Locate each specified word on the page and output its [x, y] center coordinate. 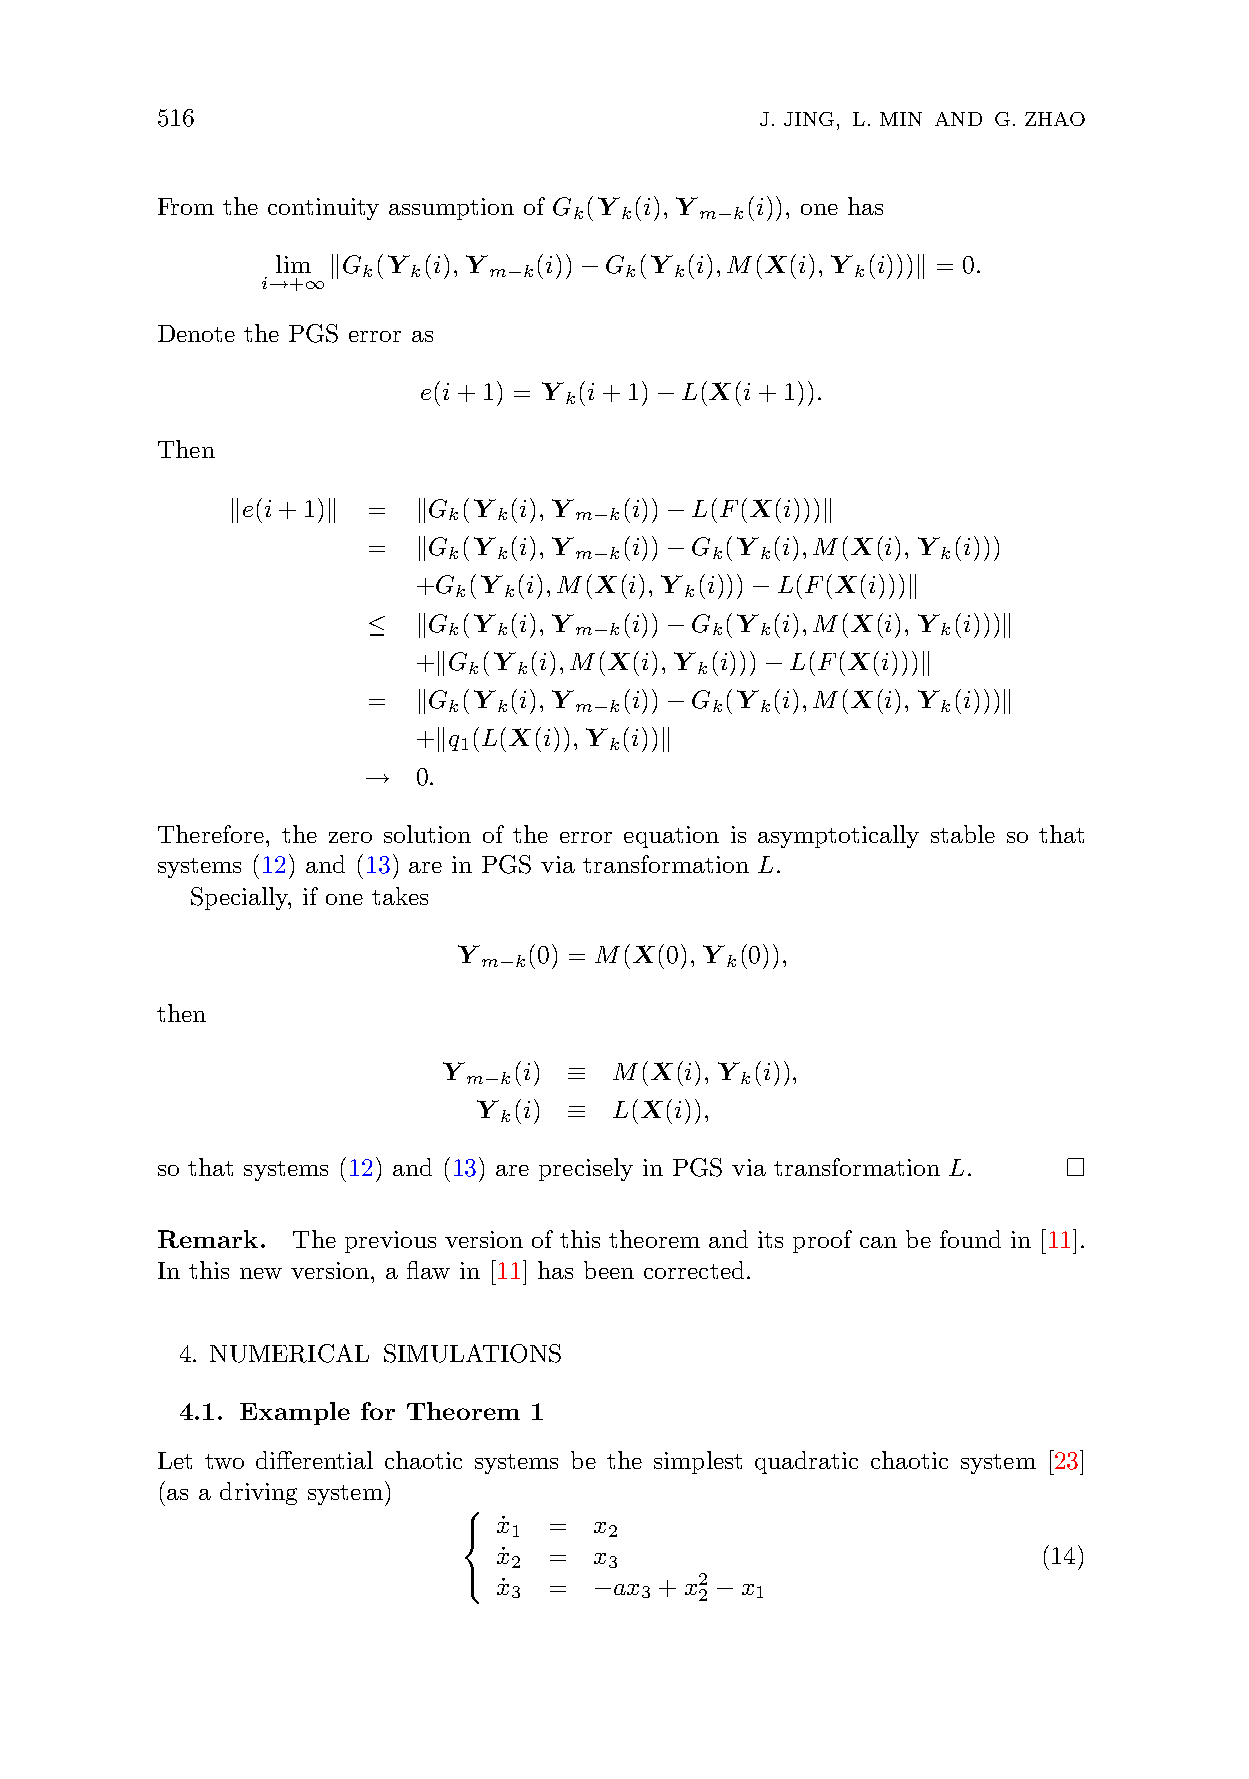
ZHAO [1055, 119]
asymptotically [838, 836]
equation [671, 837]
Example [295, 1413]
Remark [208, 1239]
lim [293, 264]
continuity [323, 209]
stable [963, 834]
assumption [451, 209]
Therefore [211, 834]
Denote [196, 333]
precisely [586, 1169]
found [970, 1239]
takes [400, 896]
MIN [901, 119]
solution [427, 834]
